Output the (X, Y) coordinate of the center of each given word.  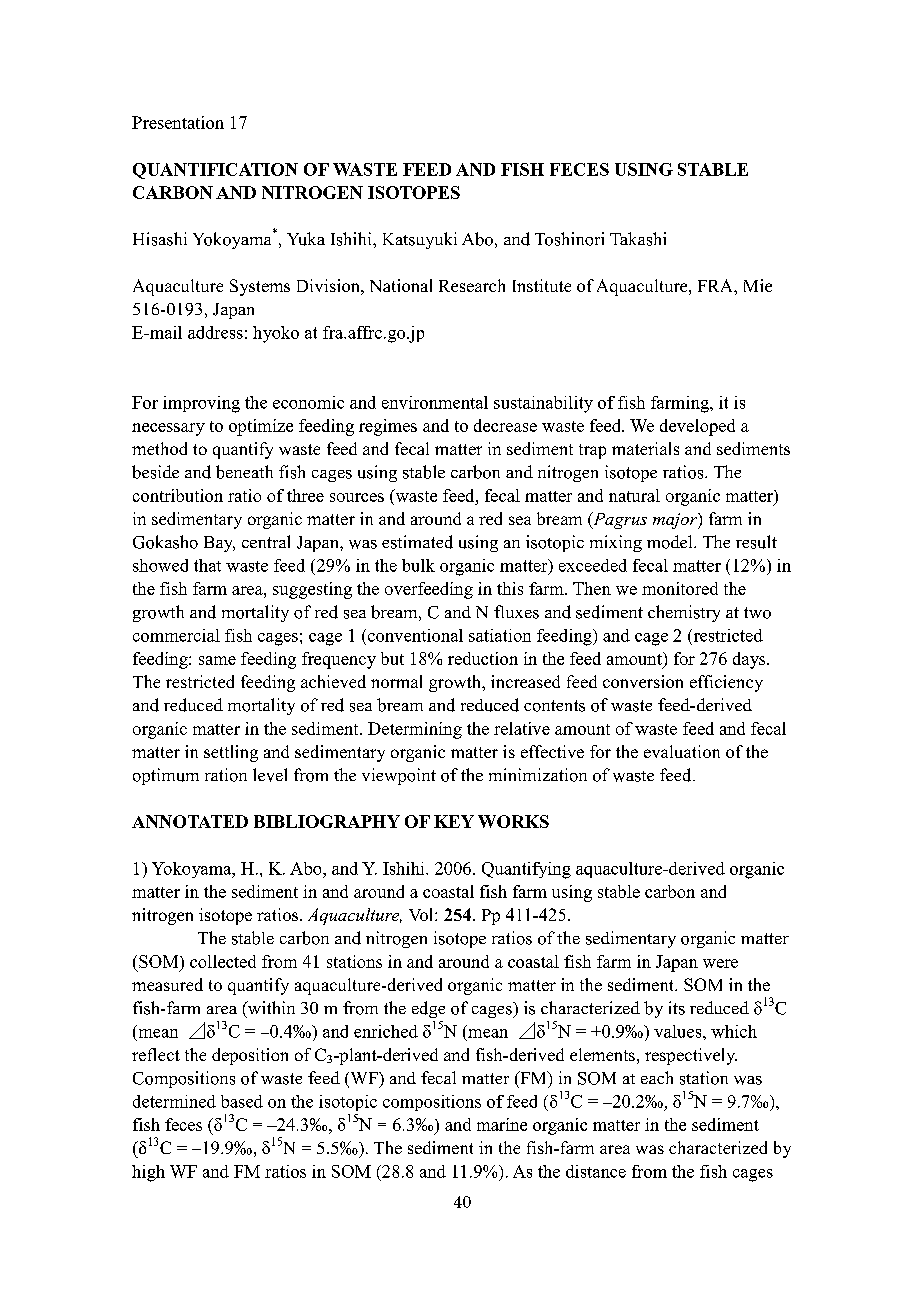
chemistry (684, 613)
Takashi (638, 239)
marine (502, 1124)
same (217, 660)
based (242, 1101)
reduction (483, 658)
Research (472, 285)
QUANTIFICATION (215, 171)
